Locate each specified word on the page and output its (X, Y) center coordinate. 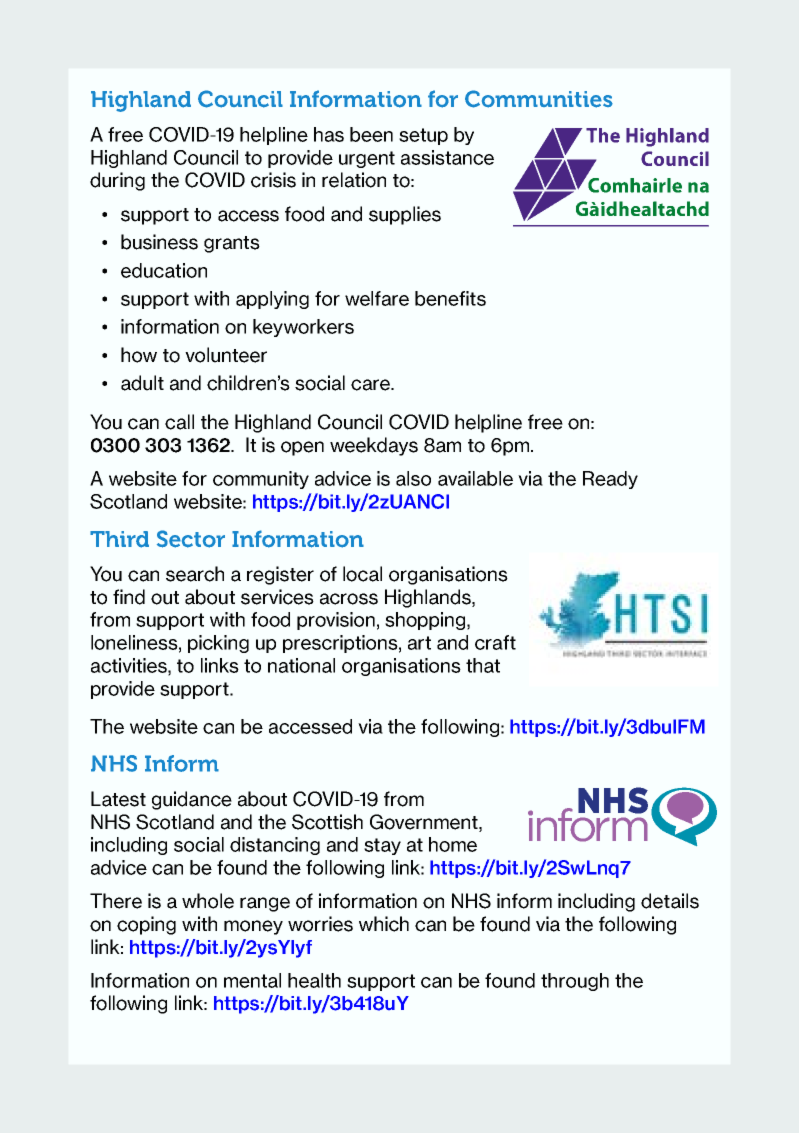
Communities (539, 99)
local (362, 574)
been (371, 134)
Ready (610, 480)
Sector (191, 539)
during (117, 181)
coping (146, 925)
